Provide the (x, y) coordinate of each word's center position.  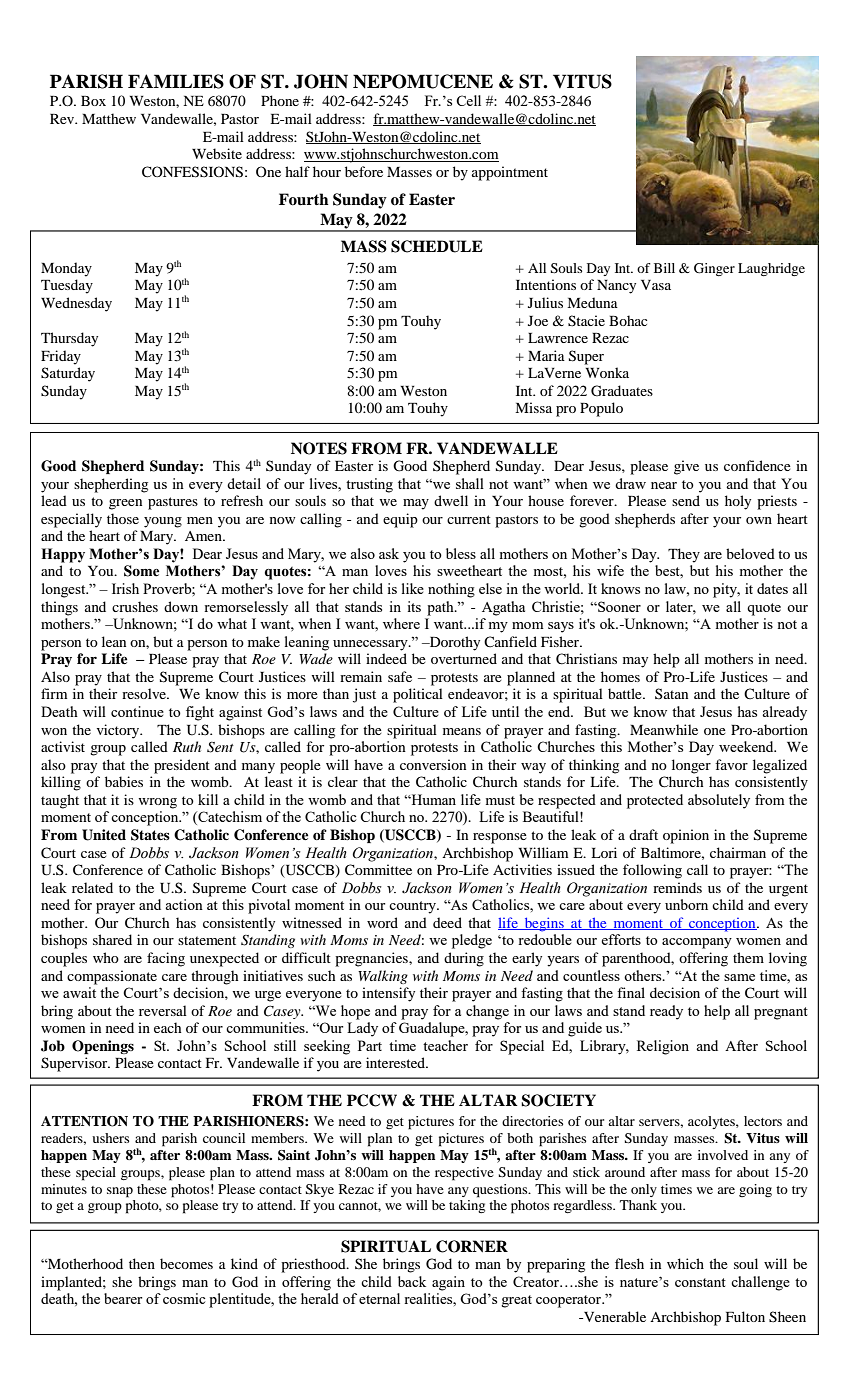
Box (93, 101)
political (418, 695)
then (142, 1263)
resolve (145, 693)
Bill (664, 268)
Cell (468, 100)
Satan (671, 693)
